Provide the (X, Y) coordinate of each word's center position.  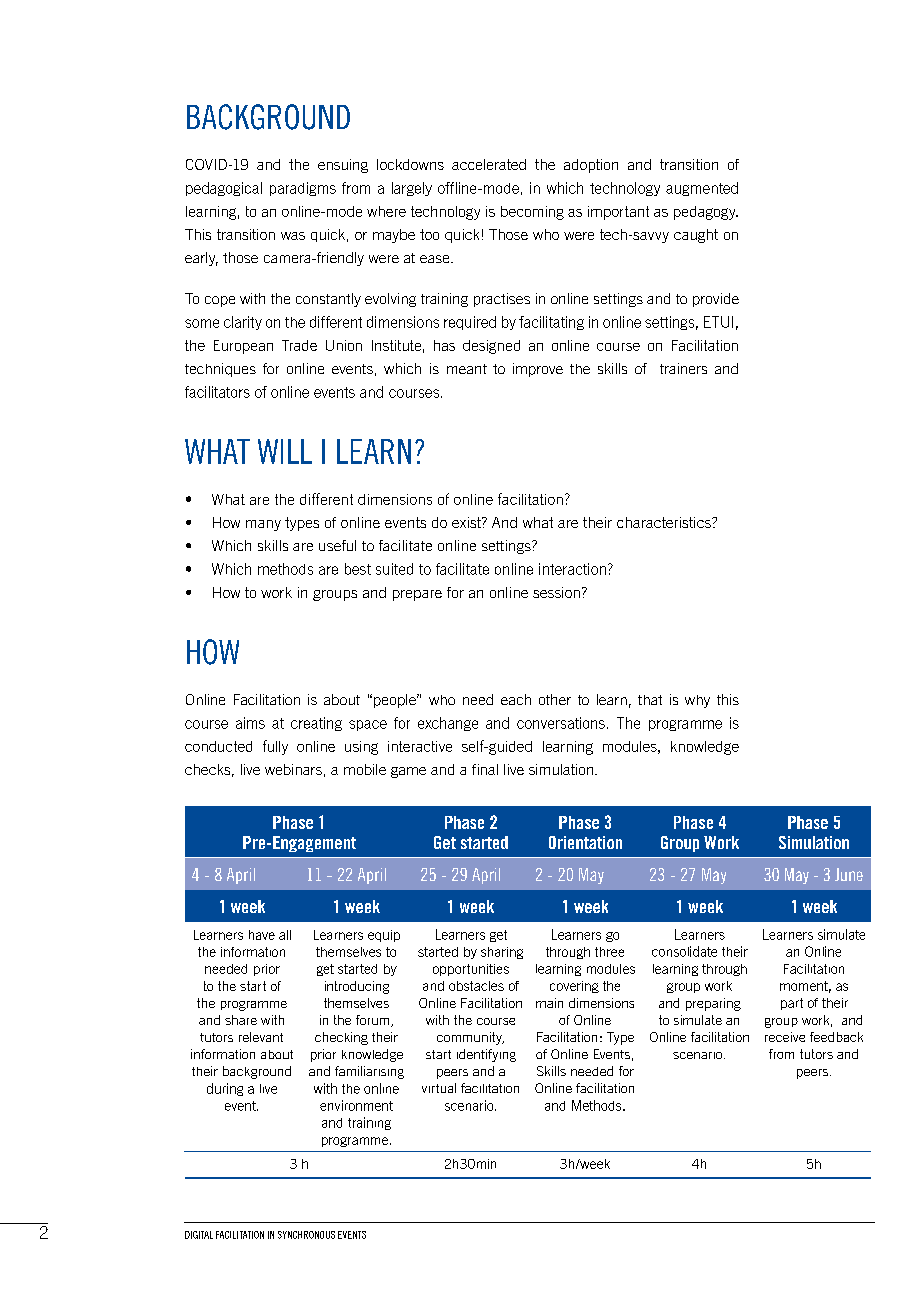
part (792, 1004)
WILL (285, 451)
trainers (683, 368)
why (697, 701)
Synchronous (306, 1235)
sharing (502, 953)
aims (250, 723)
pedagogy (706, 213)
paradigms (303, 189)
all (285, 935)
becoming (532, 213)
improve (538, 370)
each (516, 699)
